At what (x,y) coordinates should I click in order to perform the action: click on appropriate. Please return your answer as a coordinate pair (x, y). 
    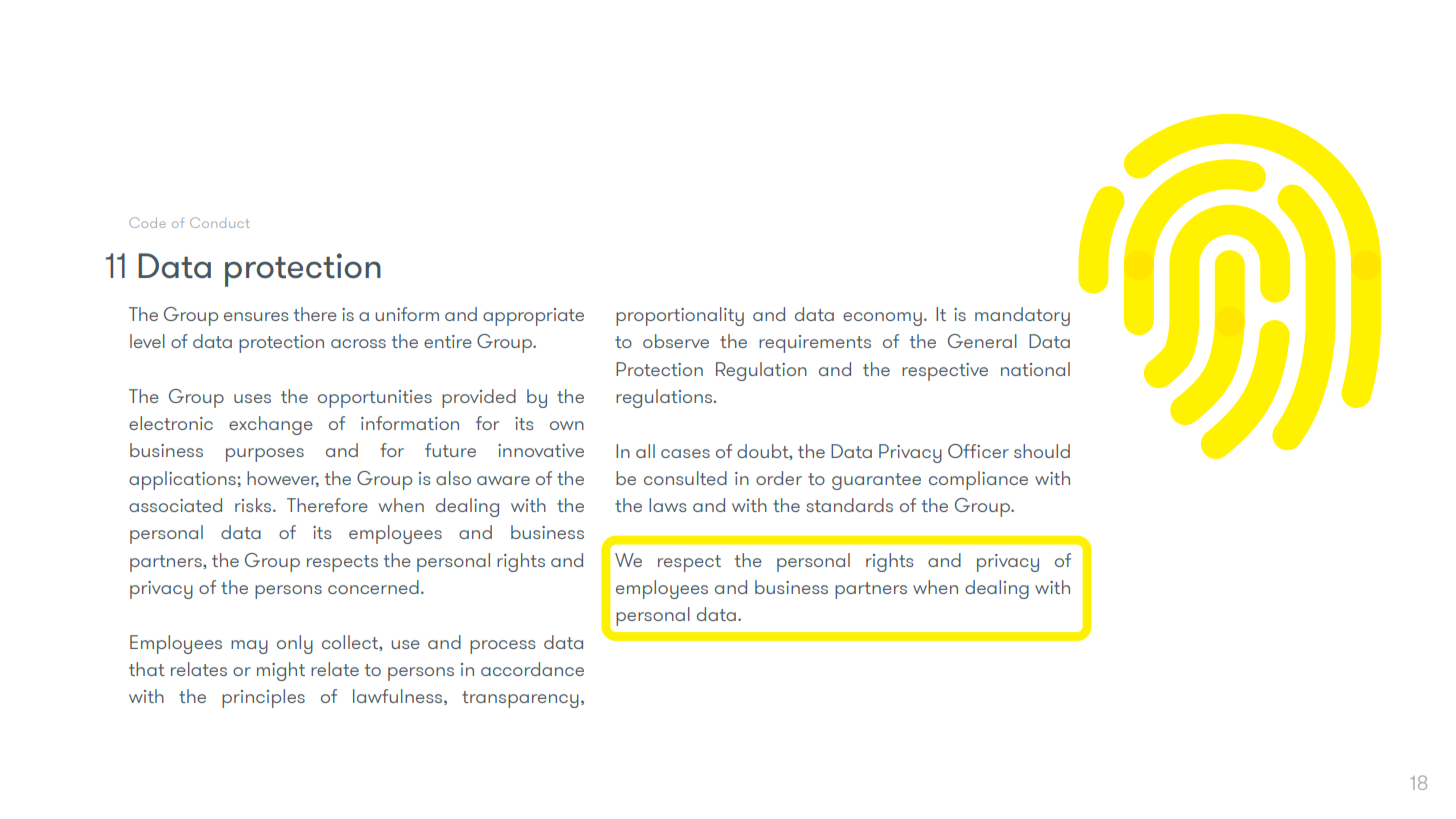
    Looking at the image, I should click on (533, 317).
